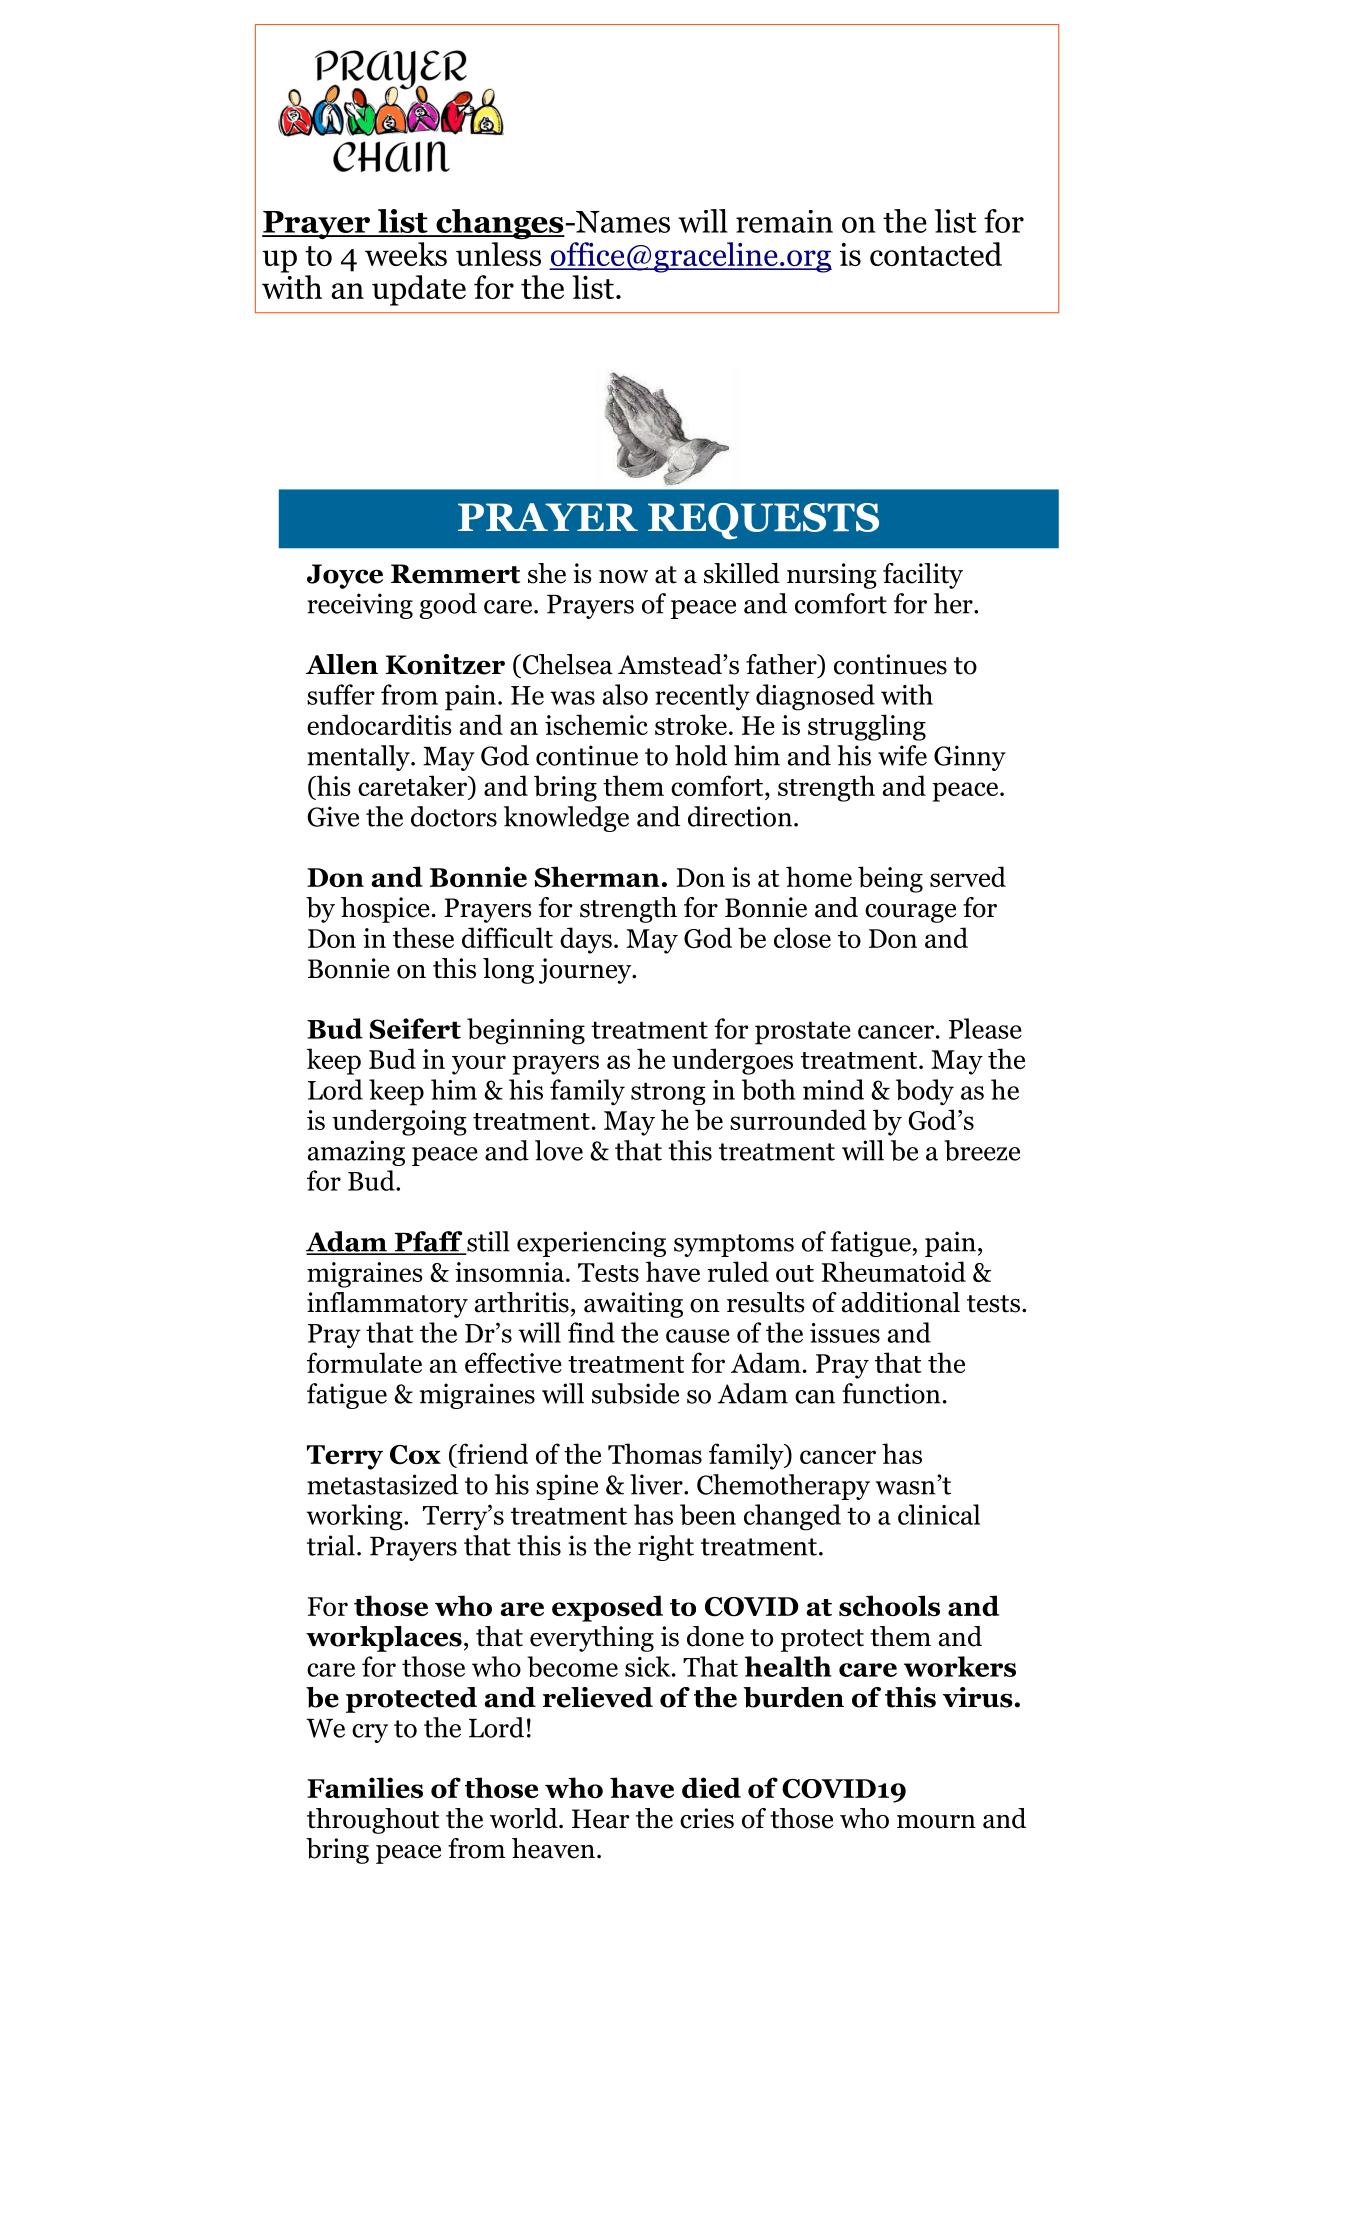 The height and width of the page is (2232, 1355). What do you see at coordinates (707, 1818) in the page?
I see `cries` at bounding box center [707, 1818].
